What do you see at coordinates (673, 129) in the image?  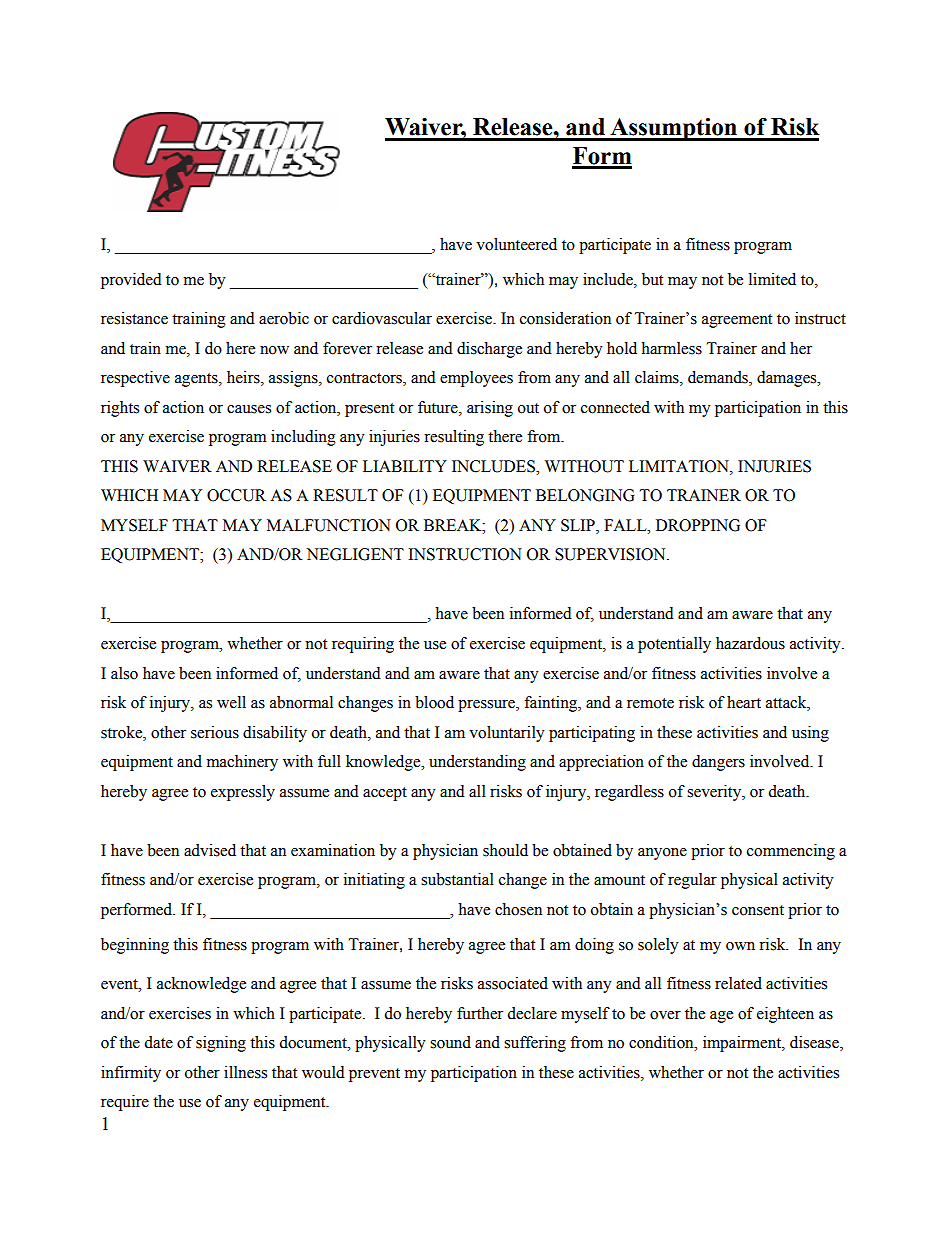 I see `Assumption` at bounding box center [673, 129].
